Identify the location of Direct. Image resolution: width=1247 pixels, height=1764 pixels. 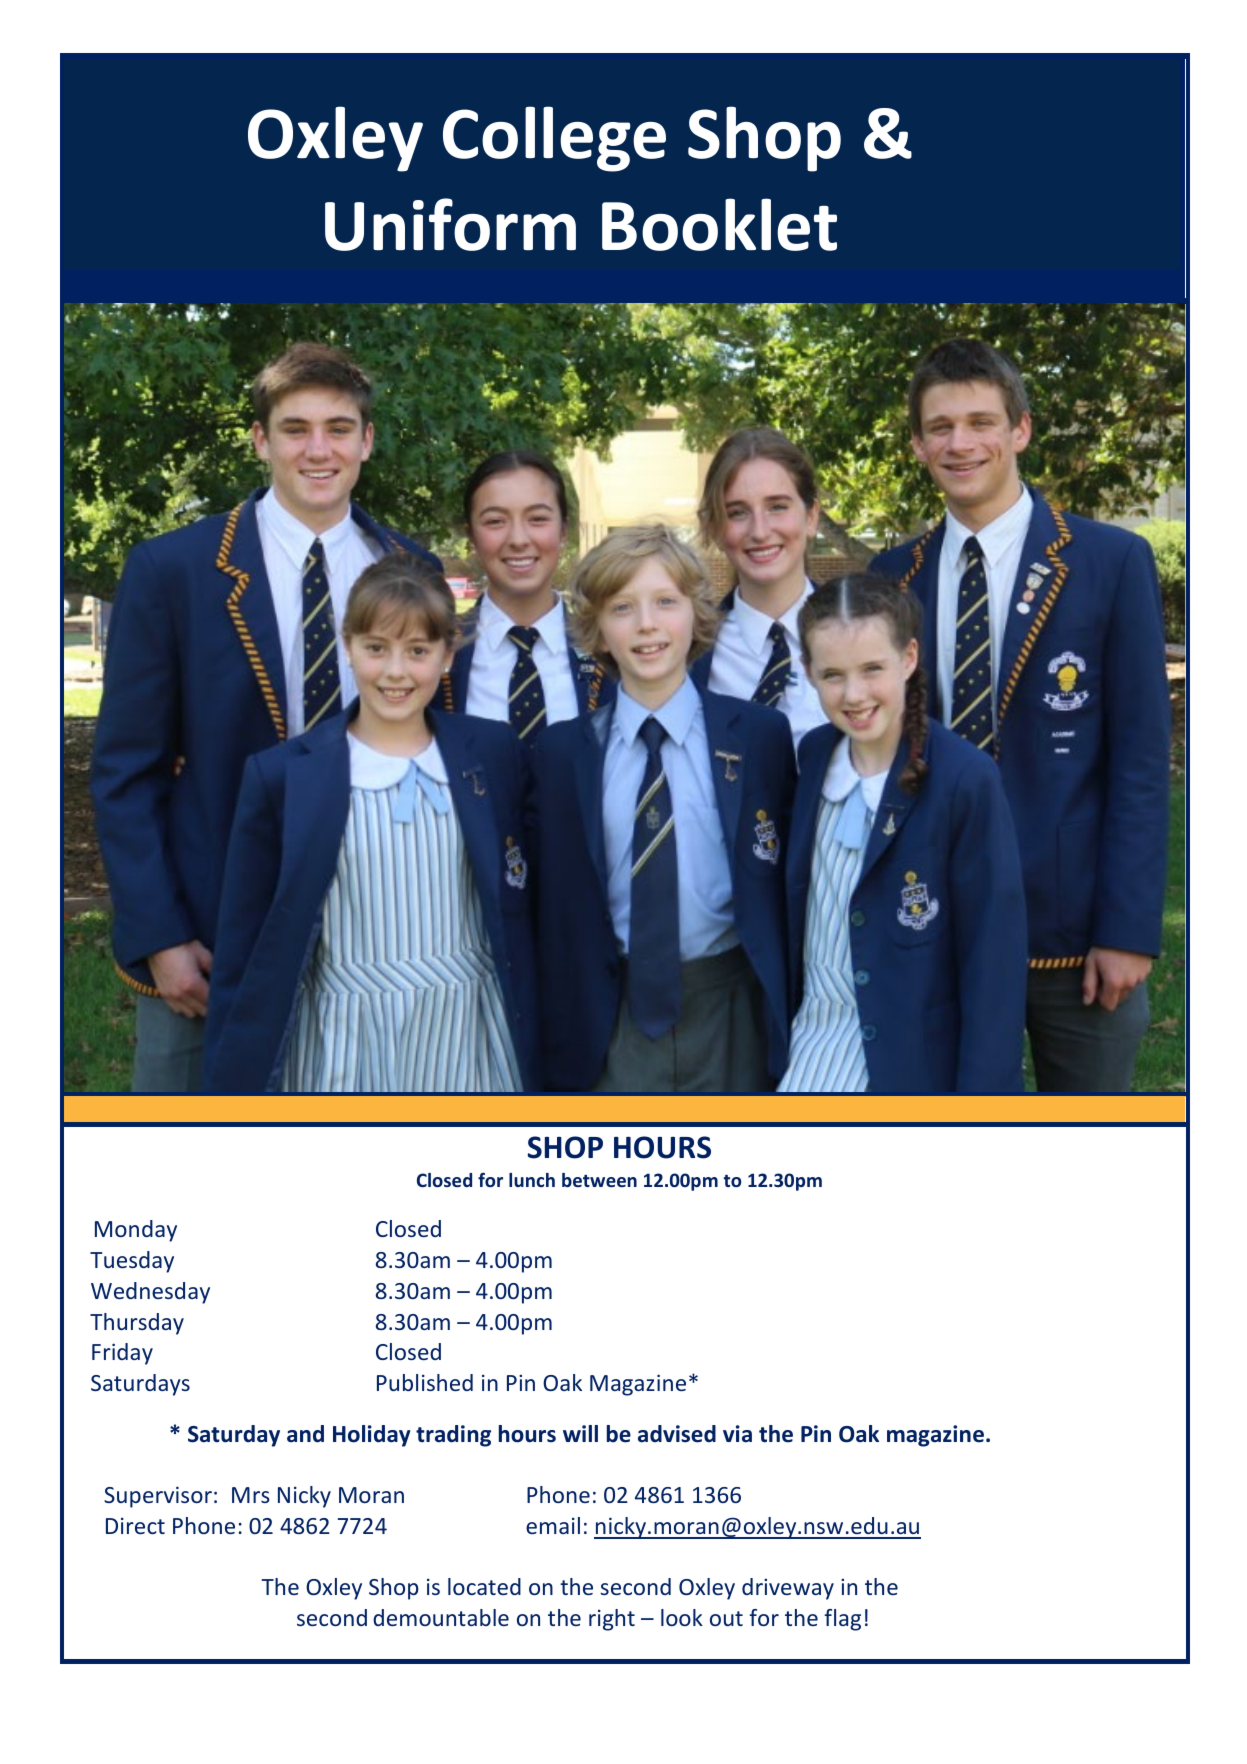
(135, 1525).
